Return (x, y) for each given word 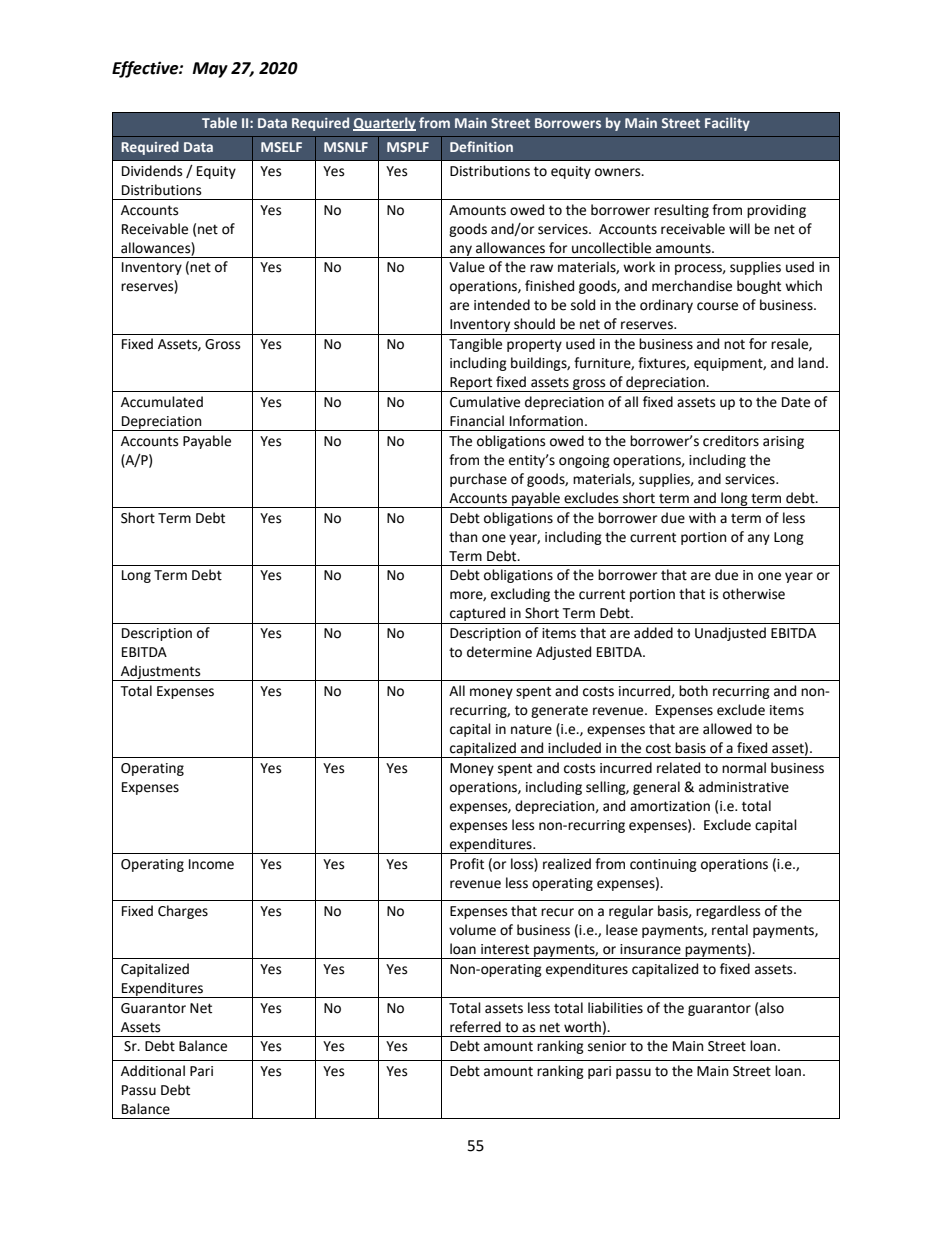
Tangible (475, 345)
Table (219, 122)
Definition (481, 146)
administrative (744, 787)
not (734, 345)
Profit (467, 864)
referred (475, 1027)
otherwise (754, 594)
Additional (153, 1071)
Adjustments (161, 673)
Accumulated (162, 402)
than (463, 537)
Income (211, 864)
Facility (727, 124)
